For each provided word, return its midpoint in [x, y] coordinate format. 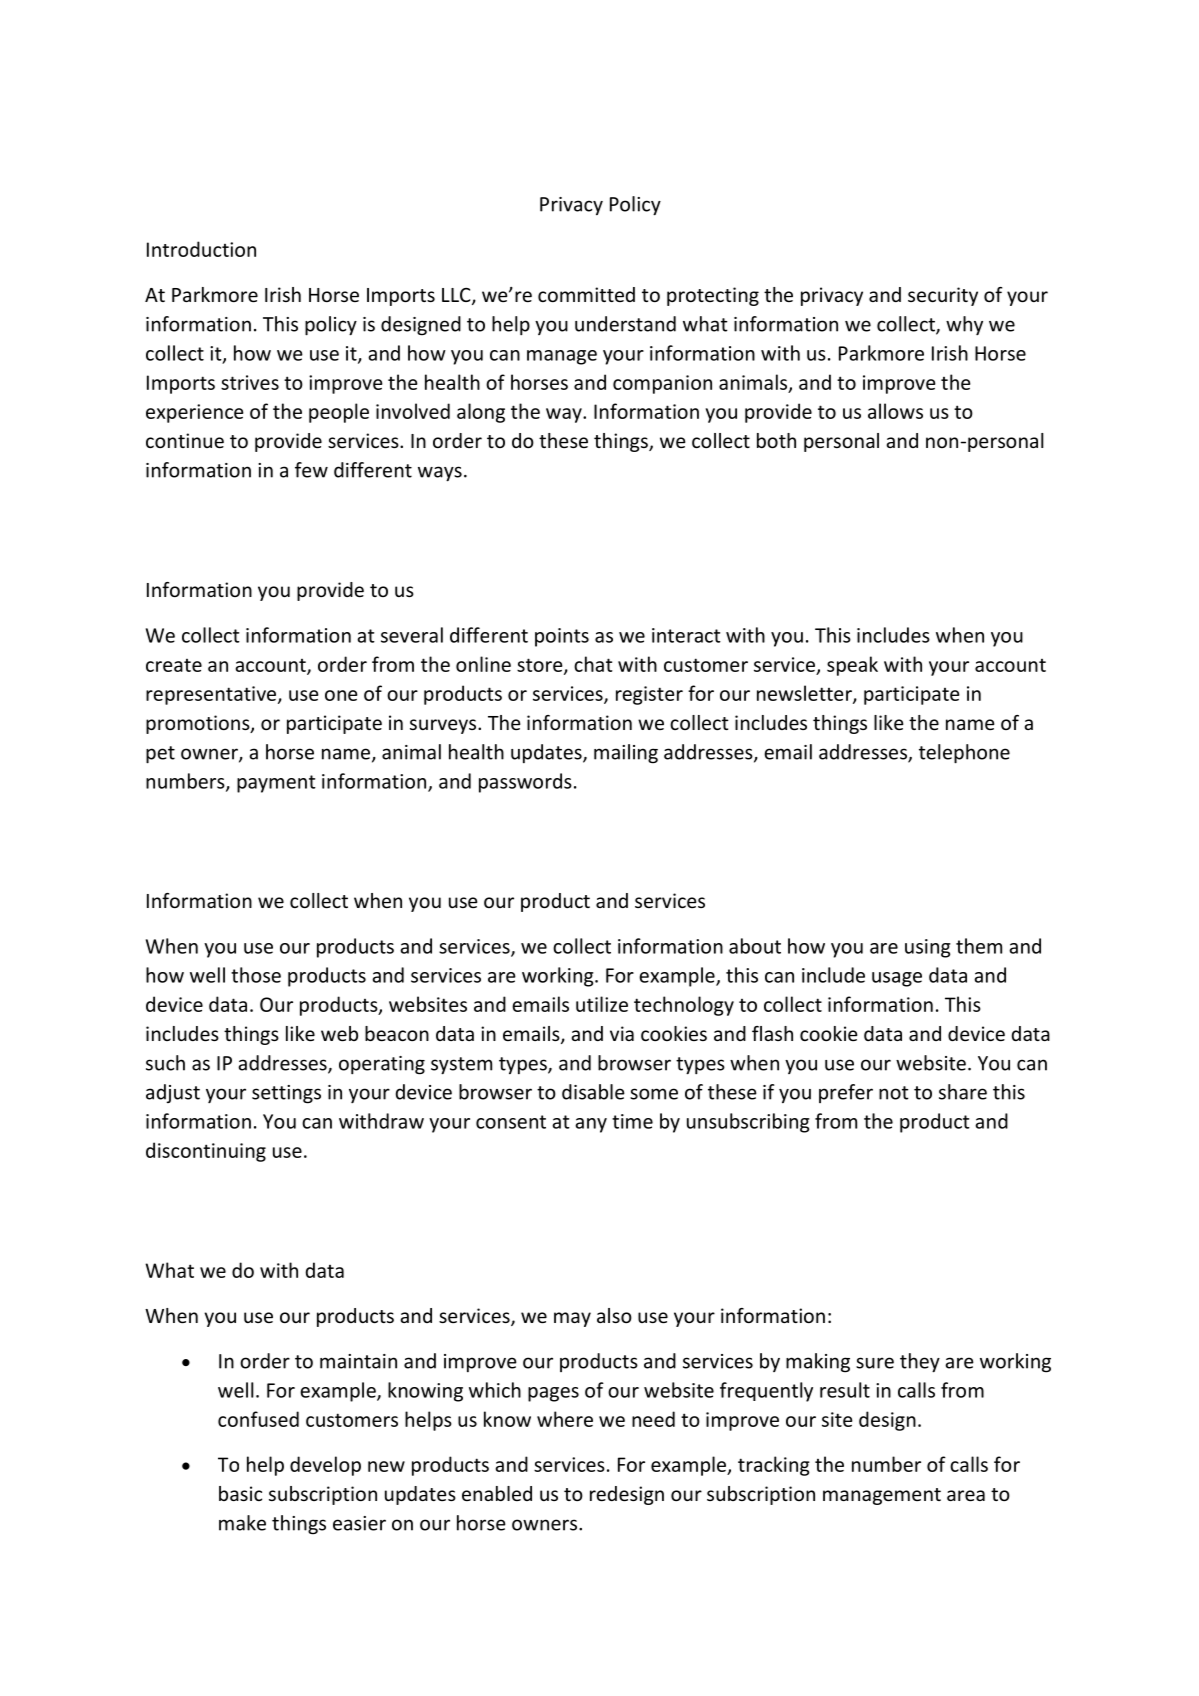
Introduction [201, 249]
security [943, 296]
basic [240, 1493]
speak [852, 666]
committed [586, 294]
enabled [497, 1493]
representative [212, 695]
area [966, 1495]
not [894, 1093]
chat [593, 664]
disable [593, 1092]
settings [286, 1094]
